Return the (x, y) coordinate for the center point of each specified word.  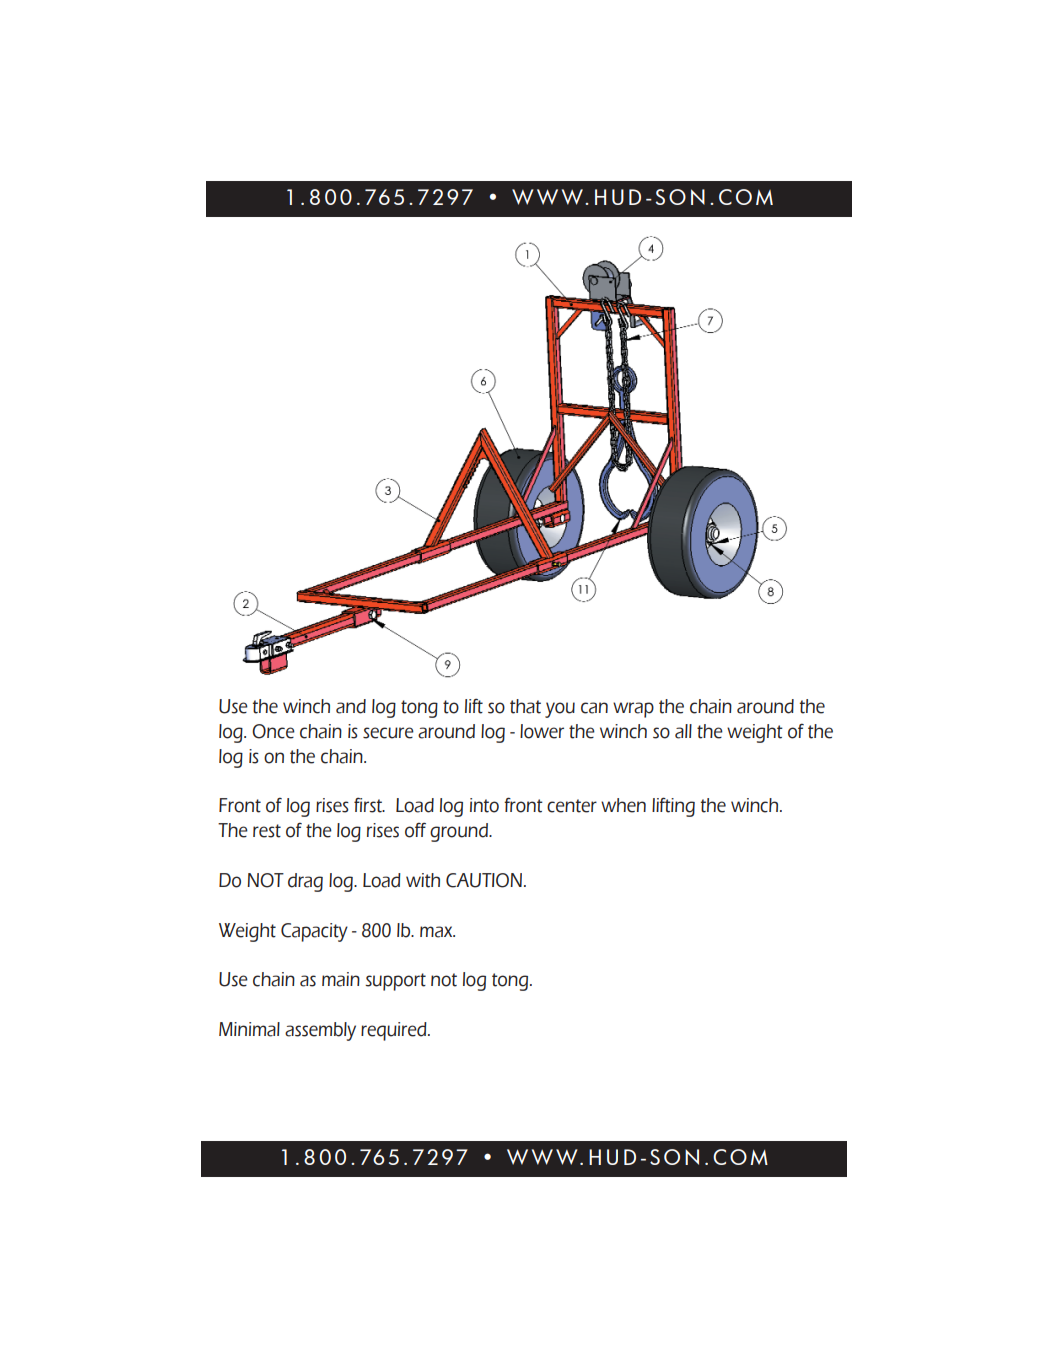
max (437, 932)
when (623, 805)
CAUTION (484, 880)
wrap (633, 710)
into (484, 805)
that (525, 706)
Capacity (314, 932)
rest (267, 831)
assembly (320, 1031)
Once (273, 731)
